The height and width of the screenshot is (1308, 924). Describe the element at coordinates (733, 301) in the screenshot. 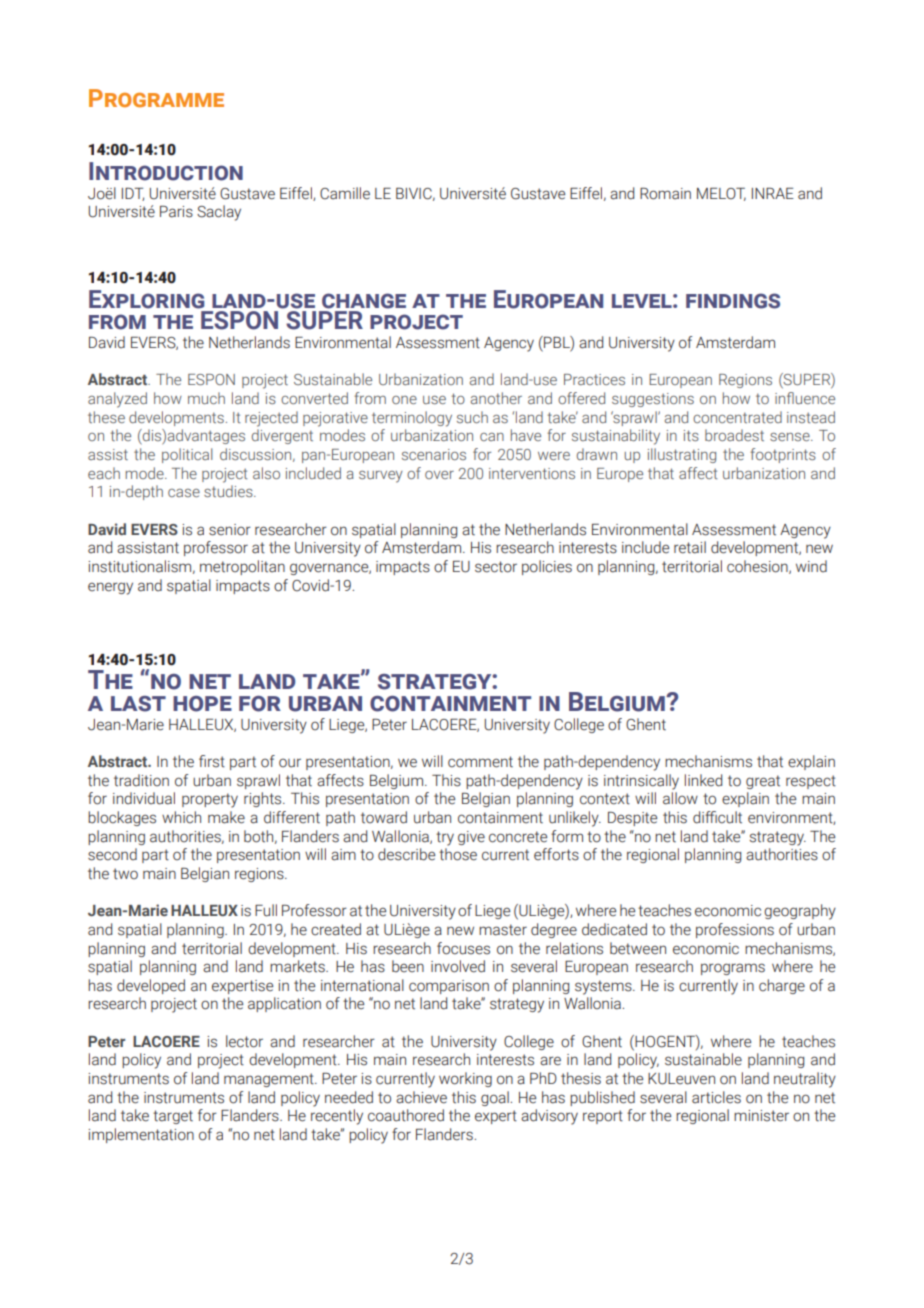

I see `findings` at that location.
